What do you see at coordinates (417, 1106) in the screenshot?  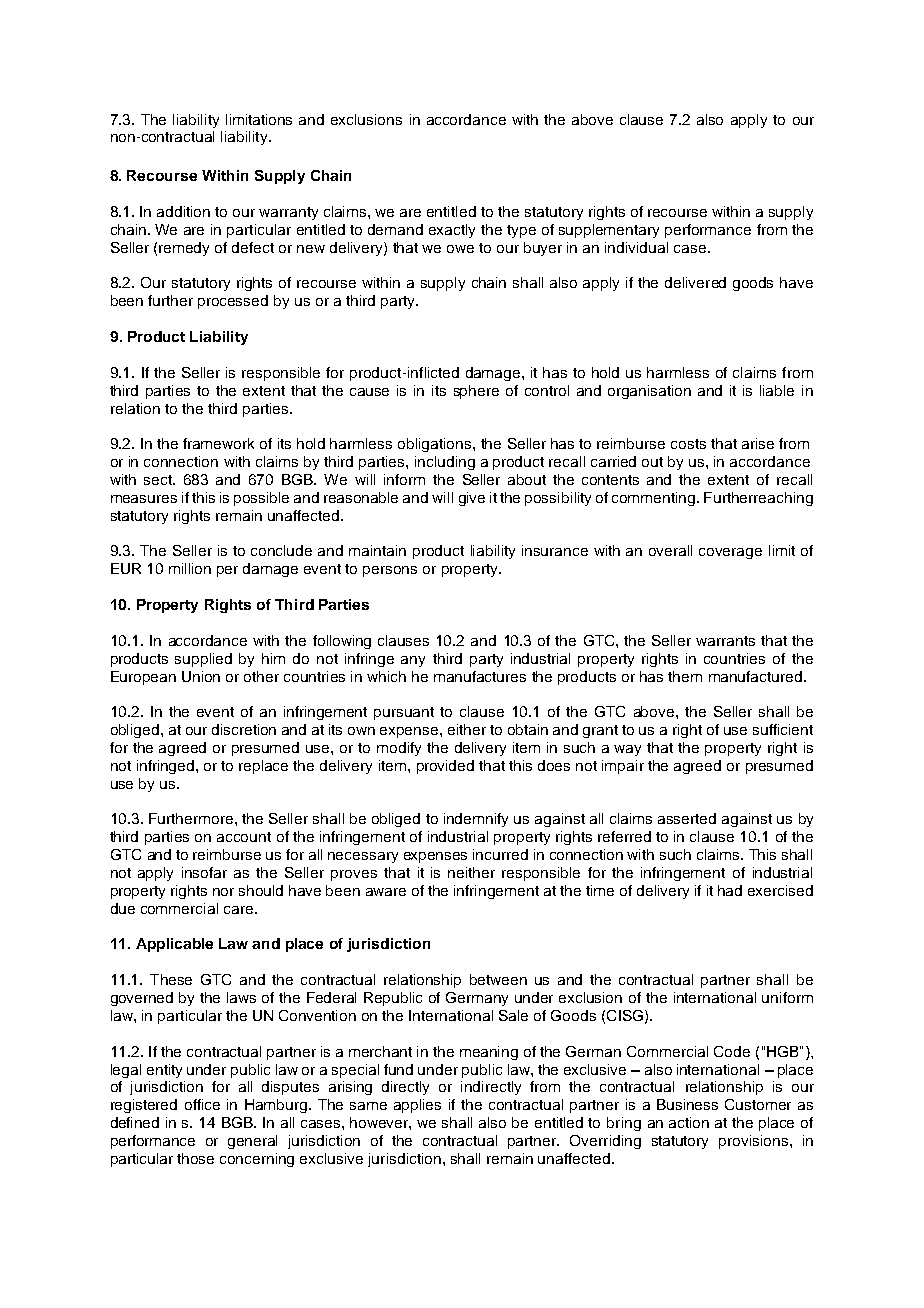 I see `applies` at bounding box center [417, 1106].
